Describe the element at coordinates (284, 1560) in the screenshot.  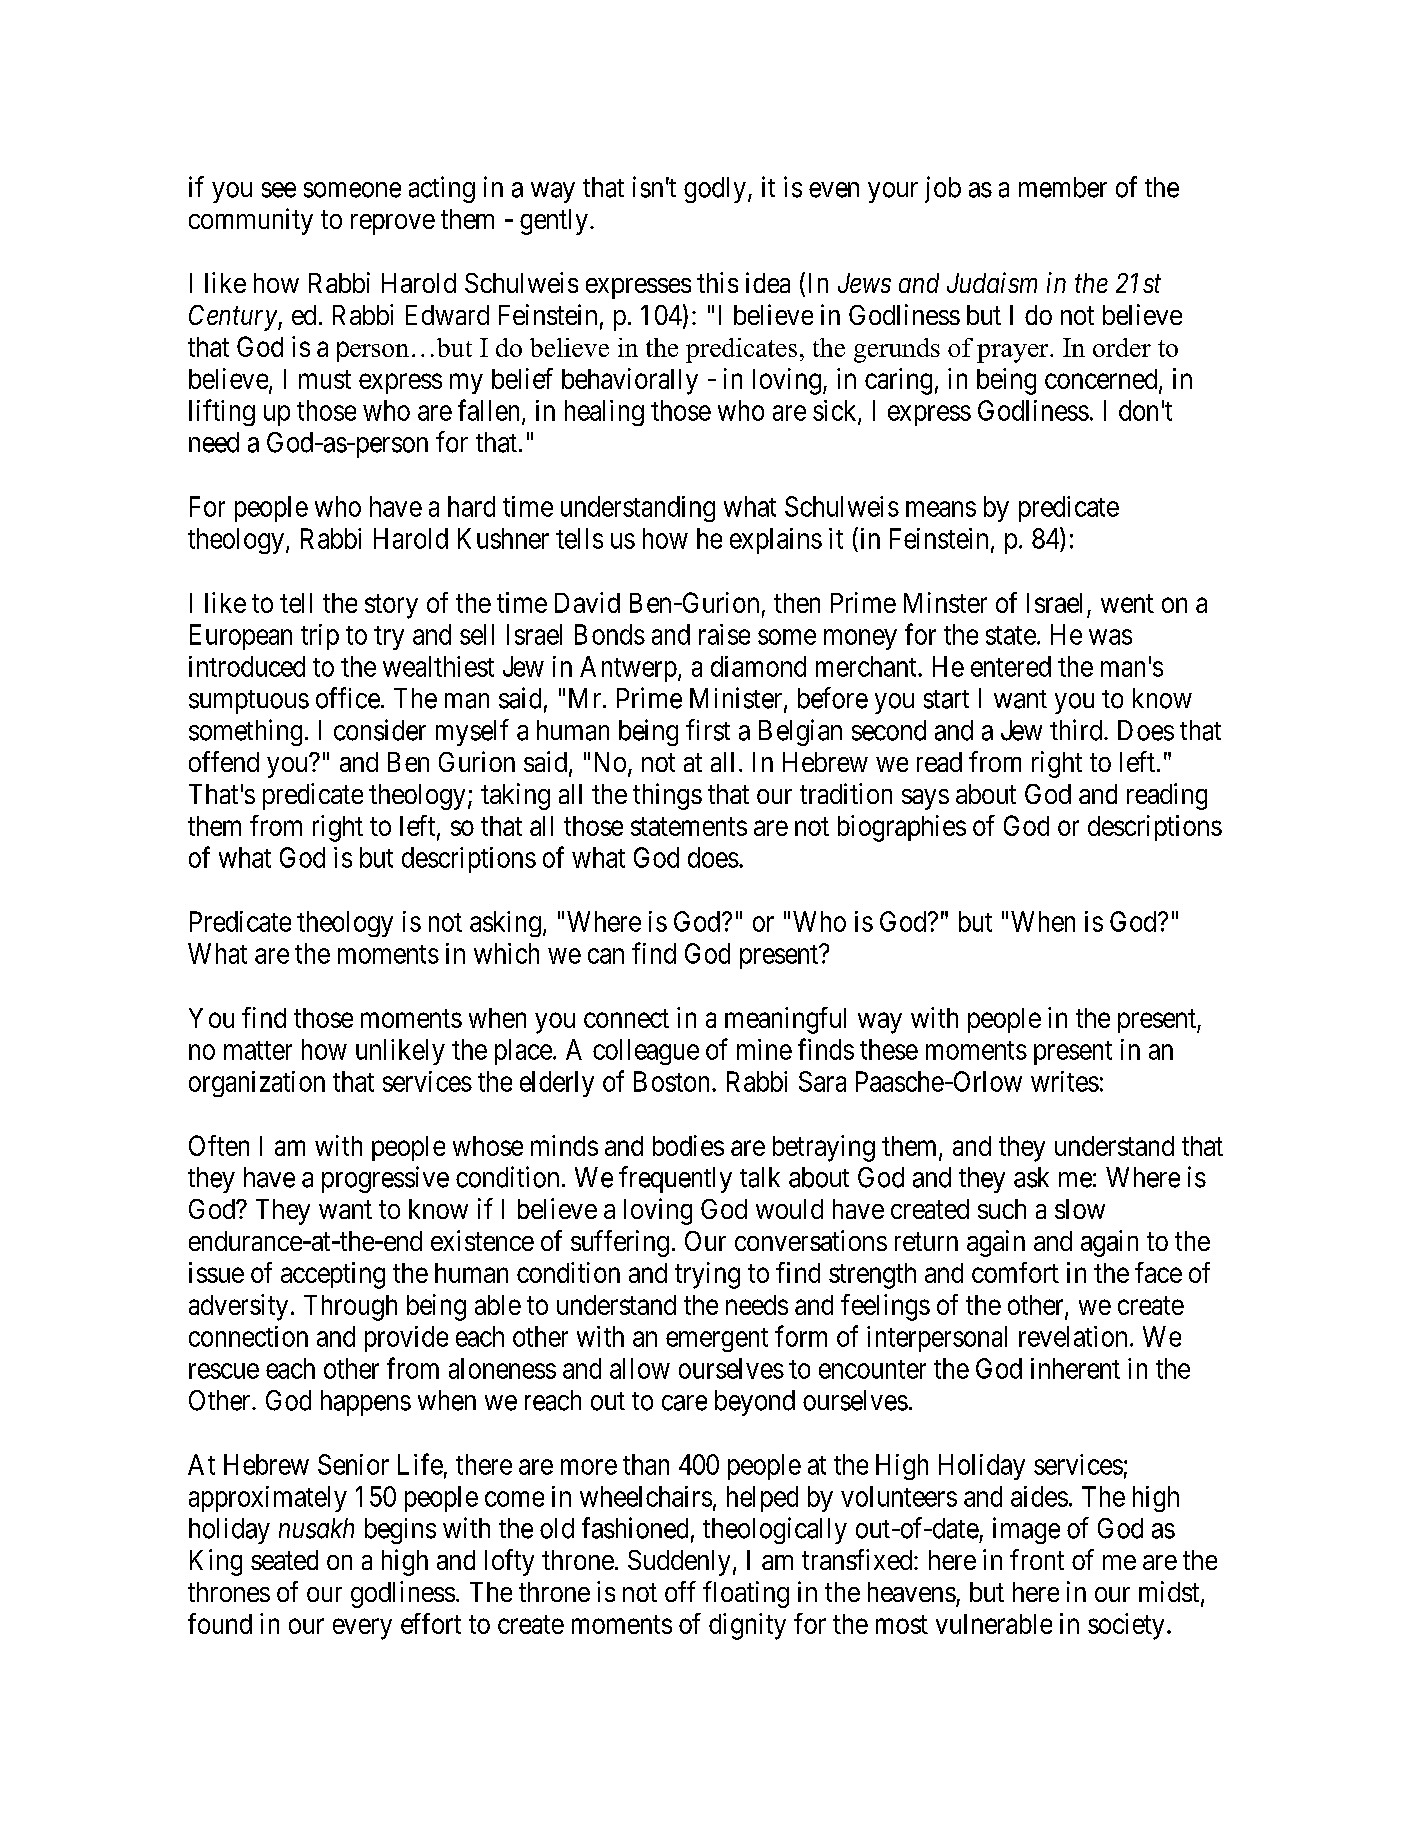
I see `seated` at that location.
